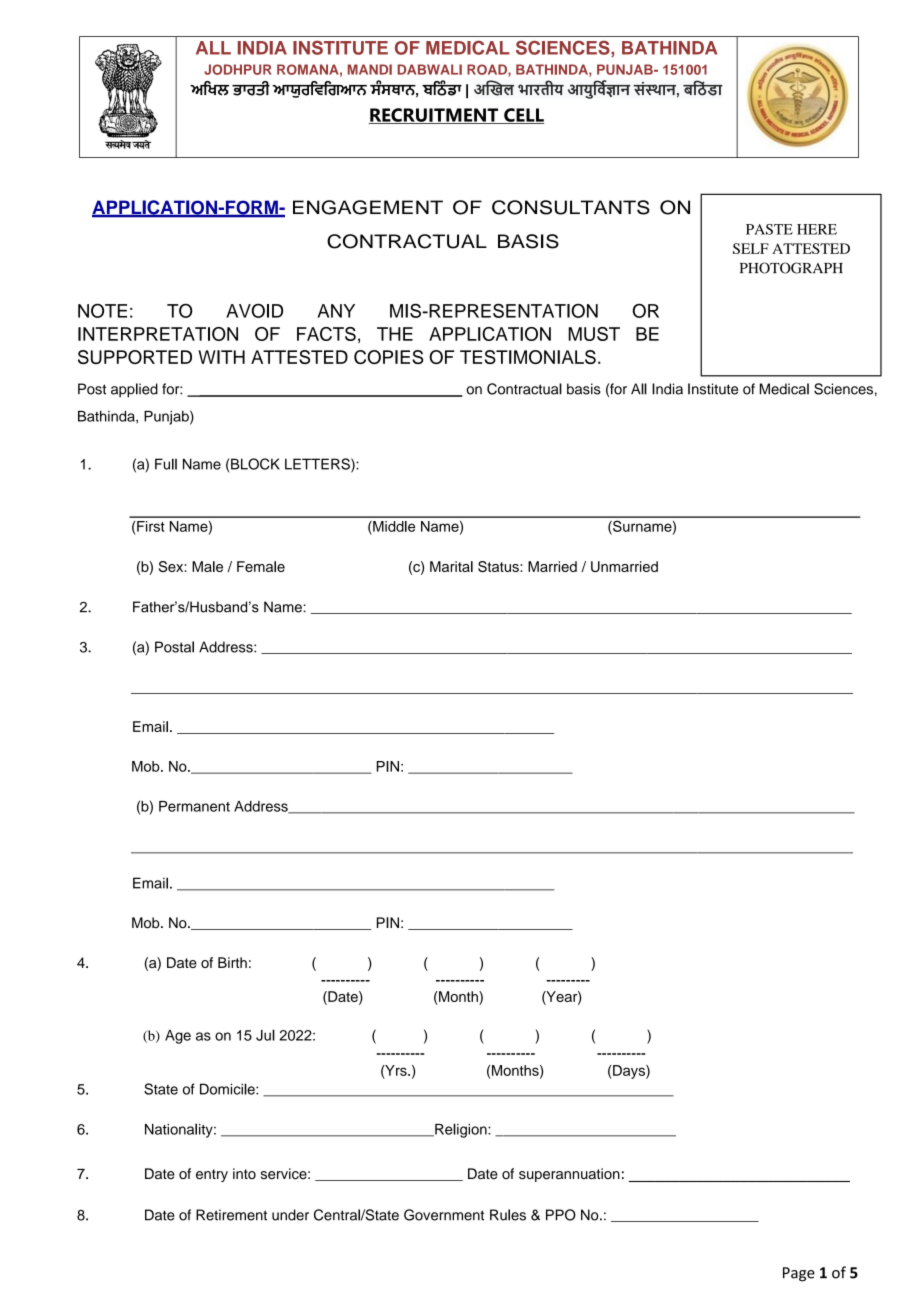 This screenshot has width=924, height=1308. Describe the element at coordinates (594, 334) in the screenshot. I see `MUST` at that location.
